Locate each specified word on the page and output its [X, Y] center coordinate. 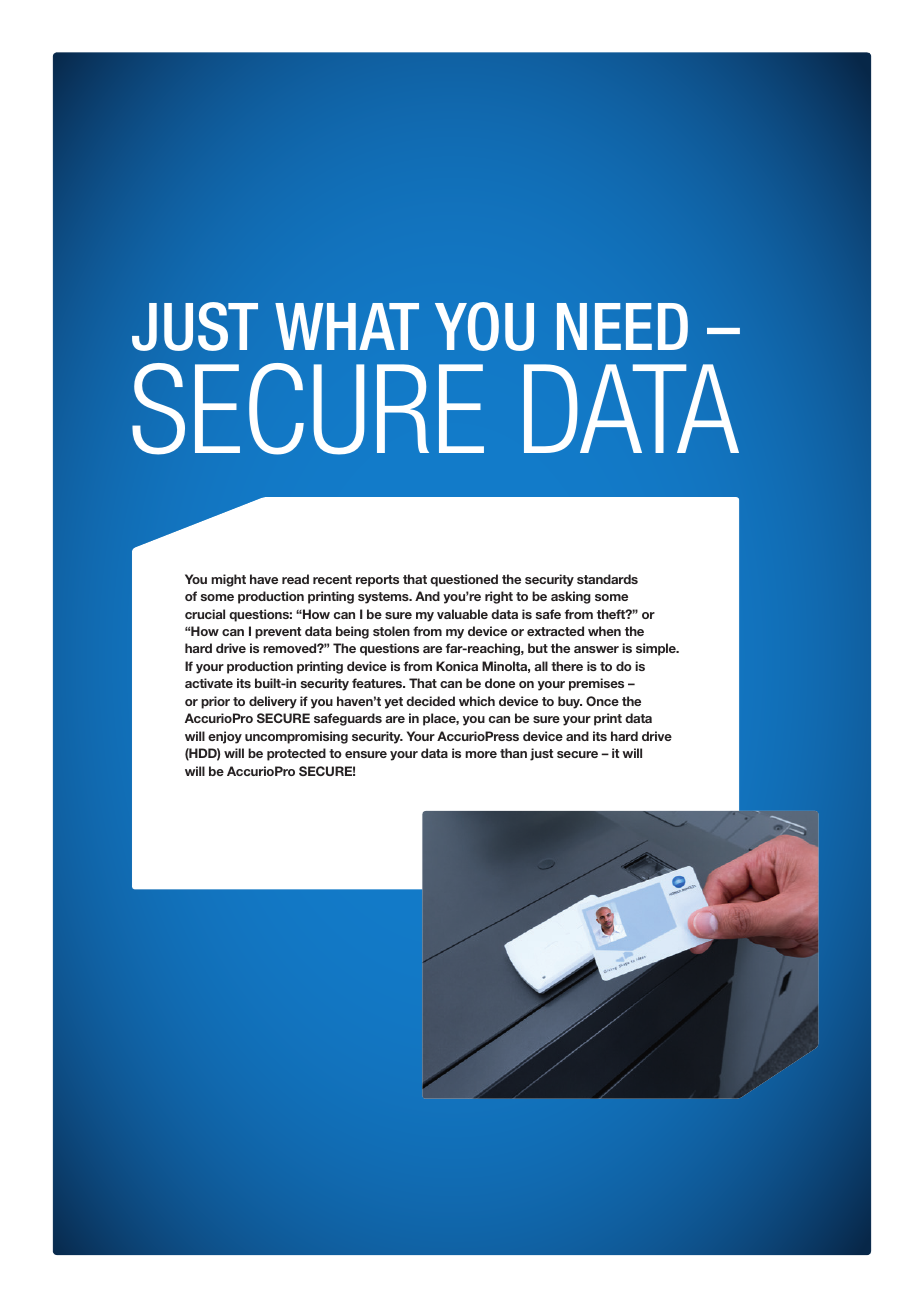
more [481, 754]
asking [571, 597]
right [499, 597]
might [228, 580]
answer [596, 649]
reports [377, 581]
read [295, 579]
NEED [622, 326]
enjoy [225, 737]
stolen [391, 631]
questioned [464, 580]
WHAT [347, 326]
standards [607, 579]
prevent [278, 633]
